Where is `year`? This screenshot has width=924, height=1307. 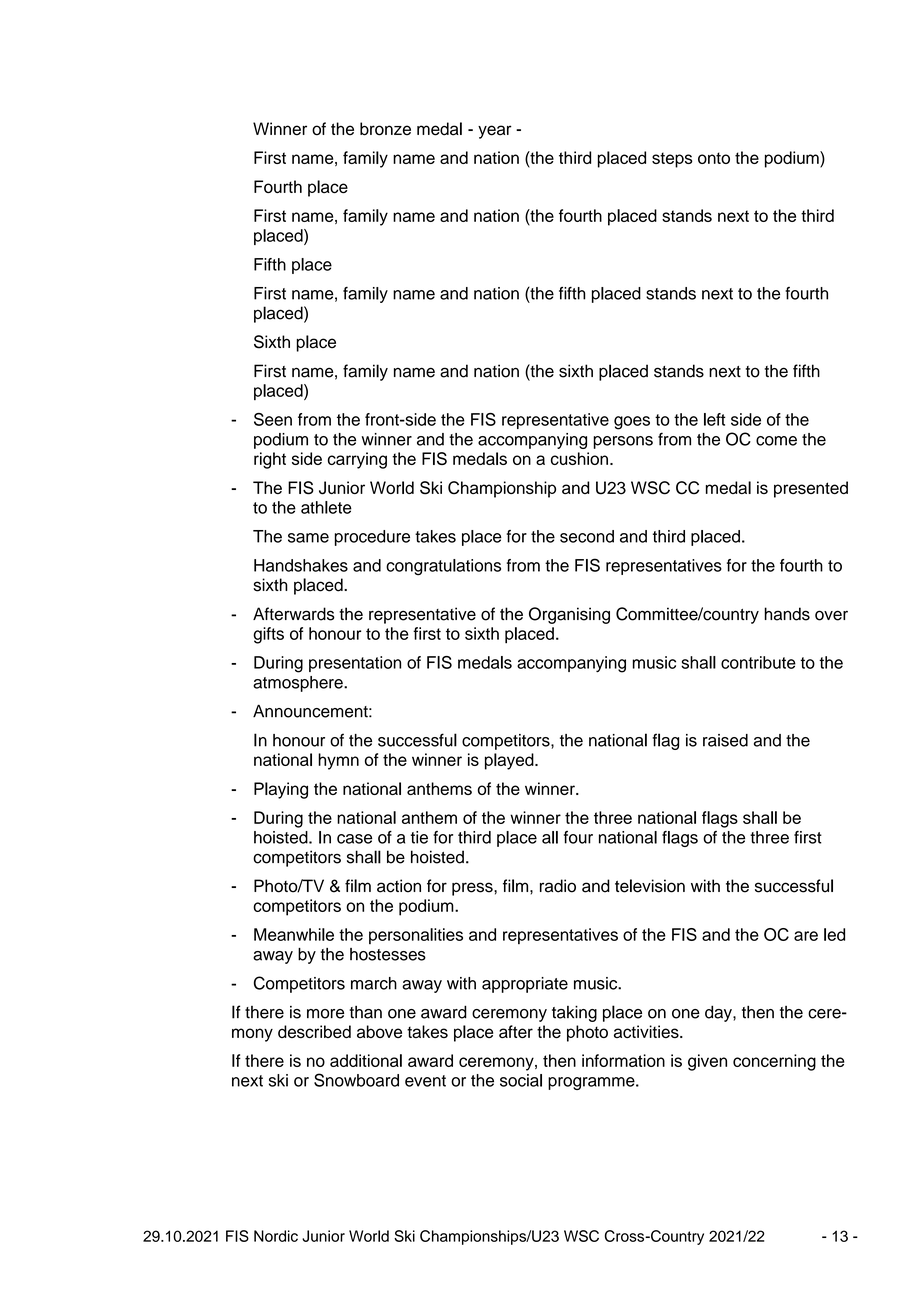
year is located at coordinates (495, 132).
